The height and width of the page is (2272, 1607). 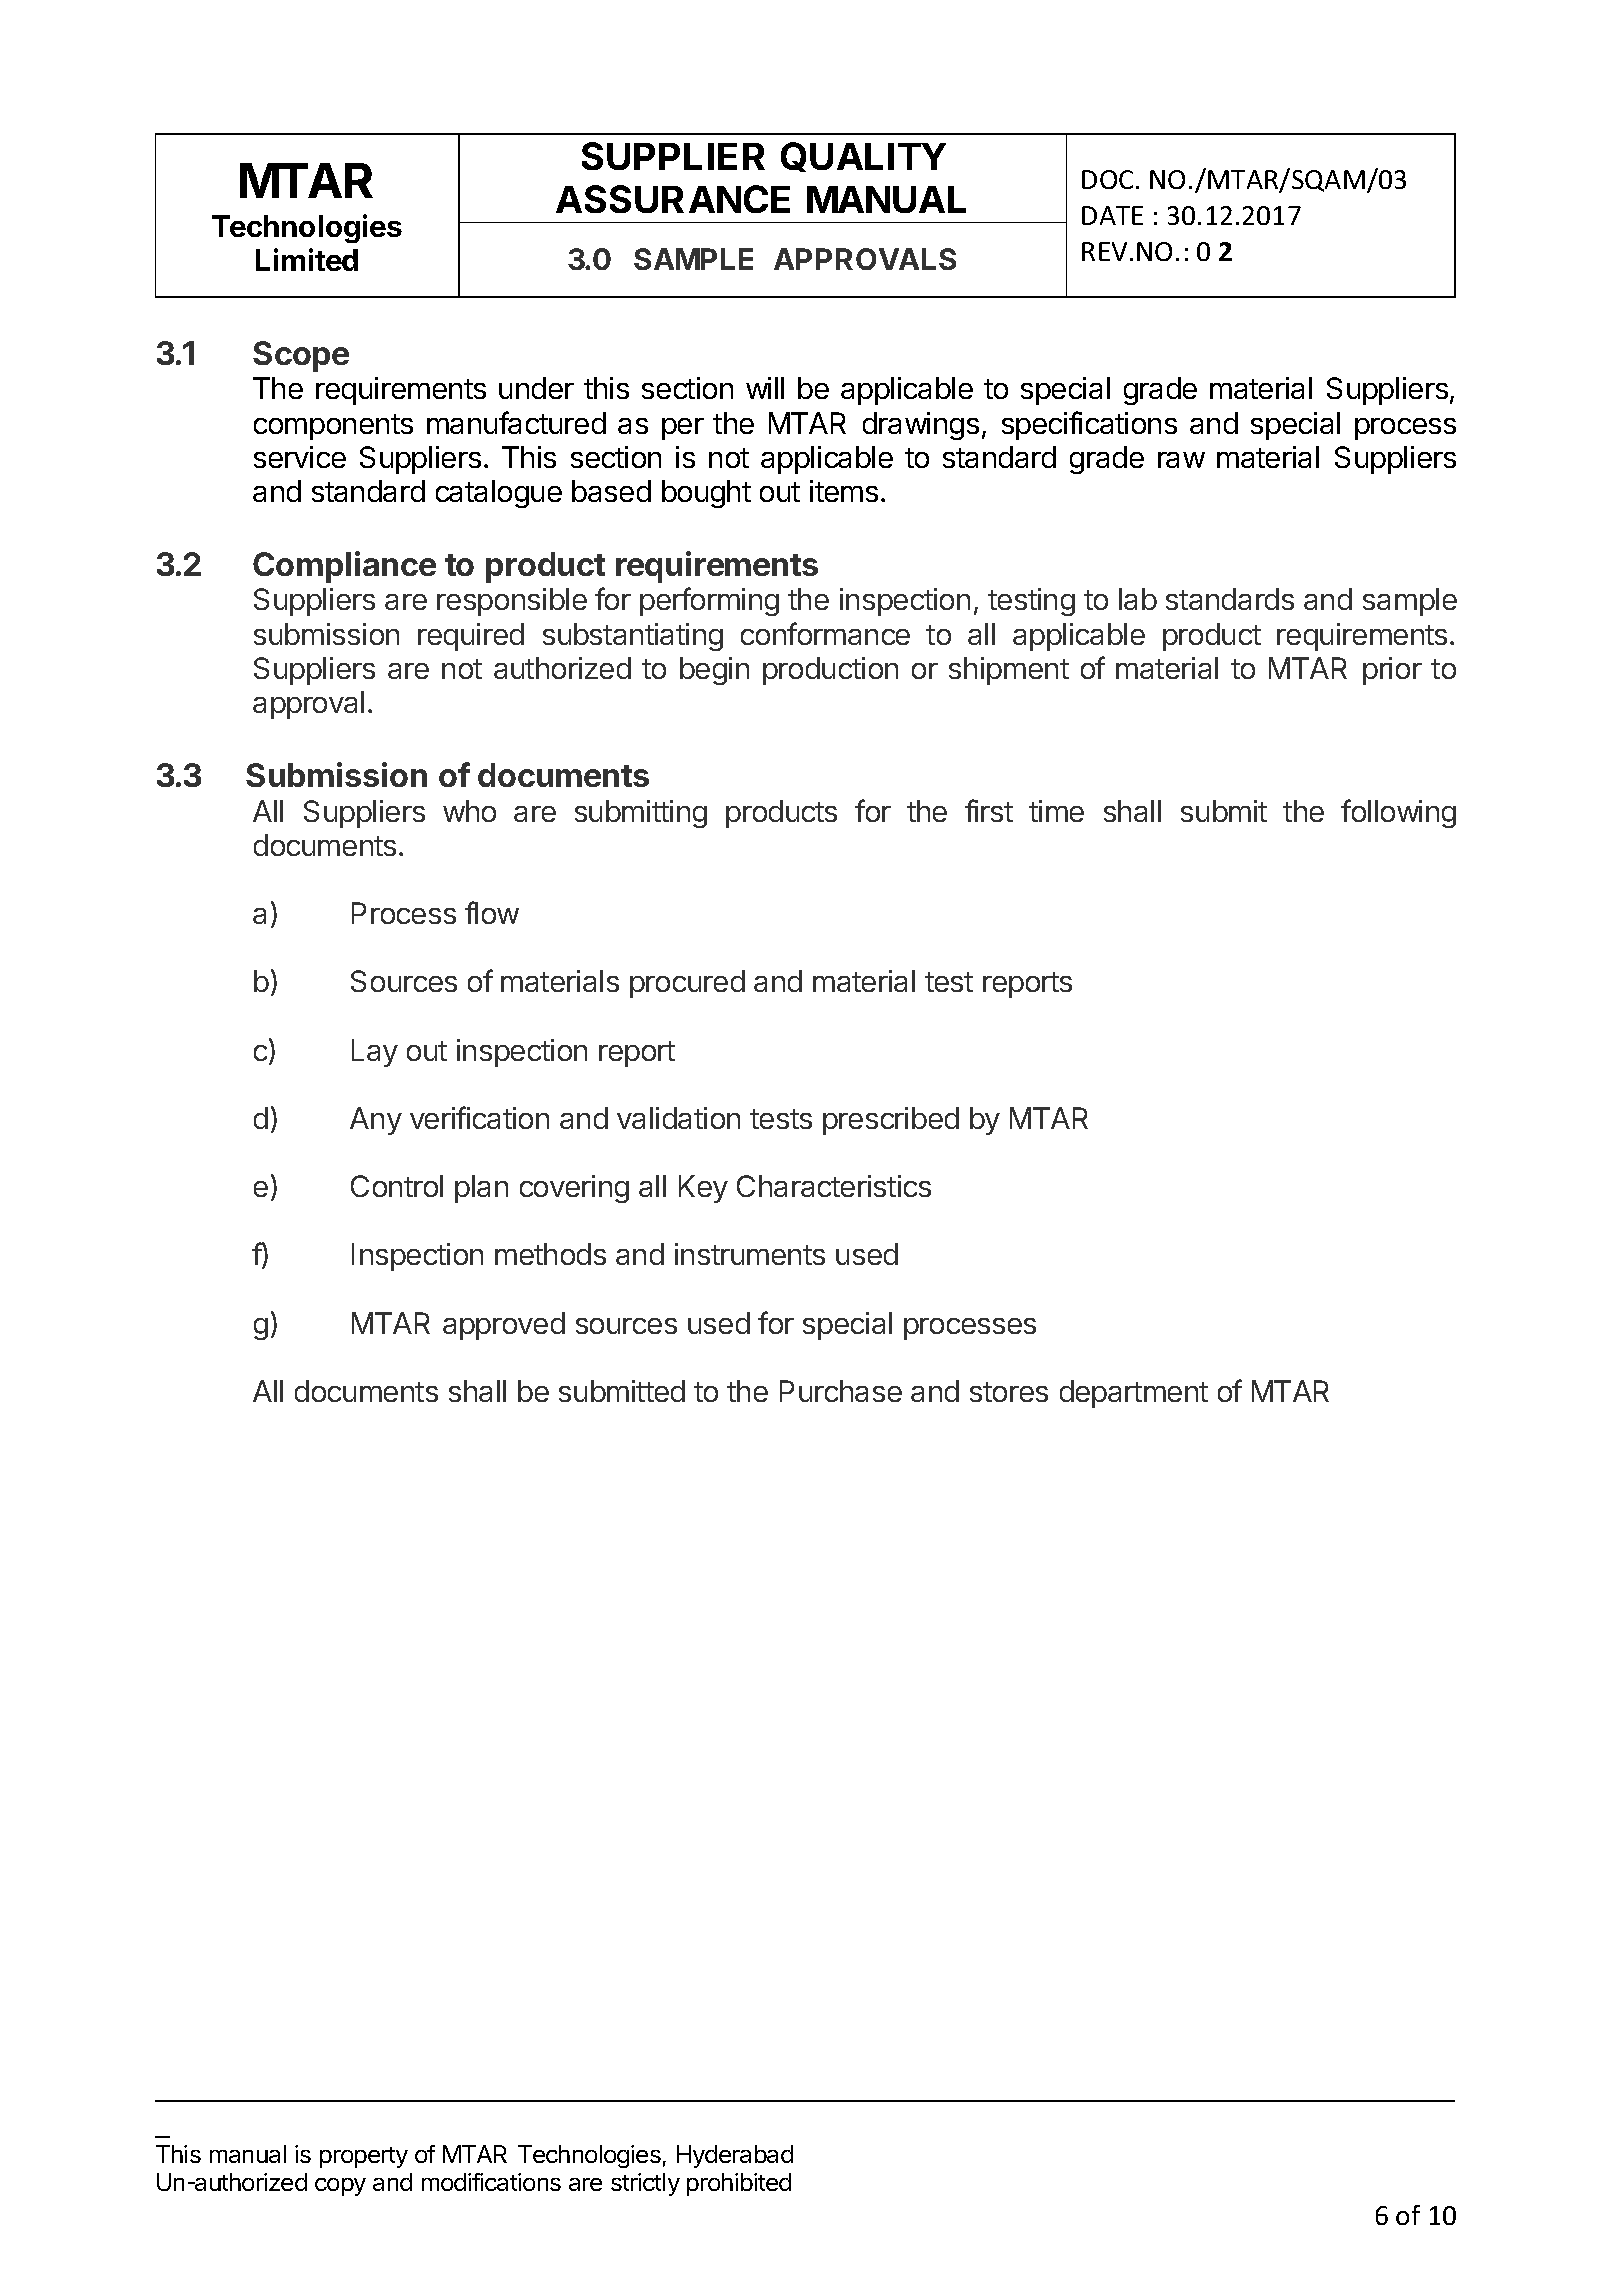 What do you see at coordinates (307, 259) in the page?
I see `Limited` at bounding box center [307, 259].
